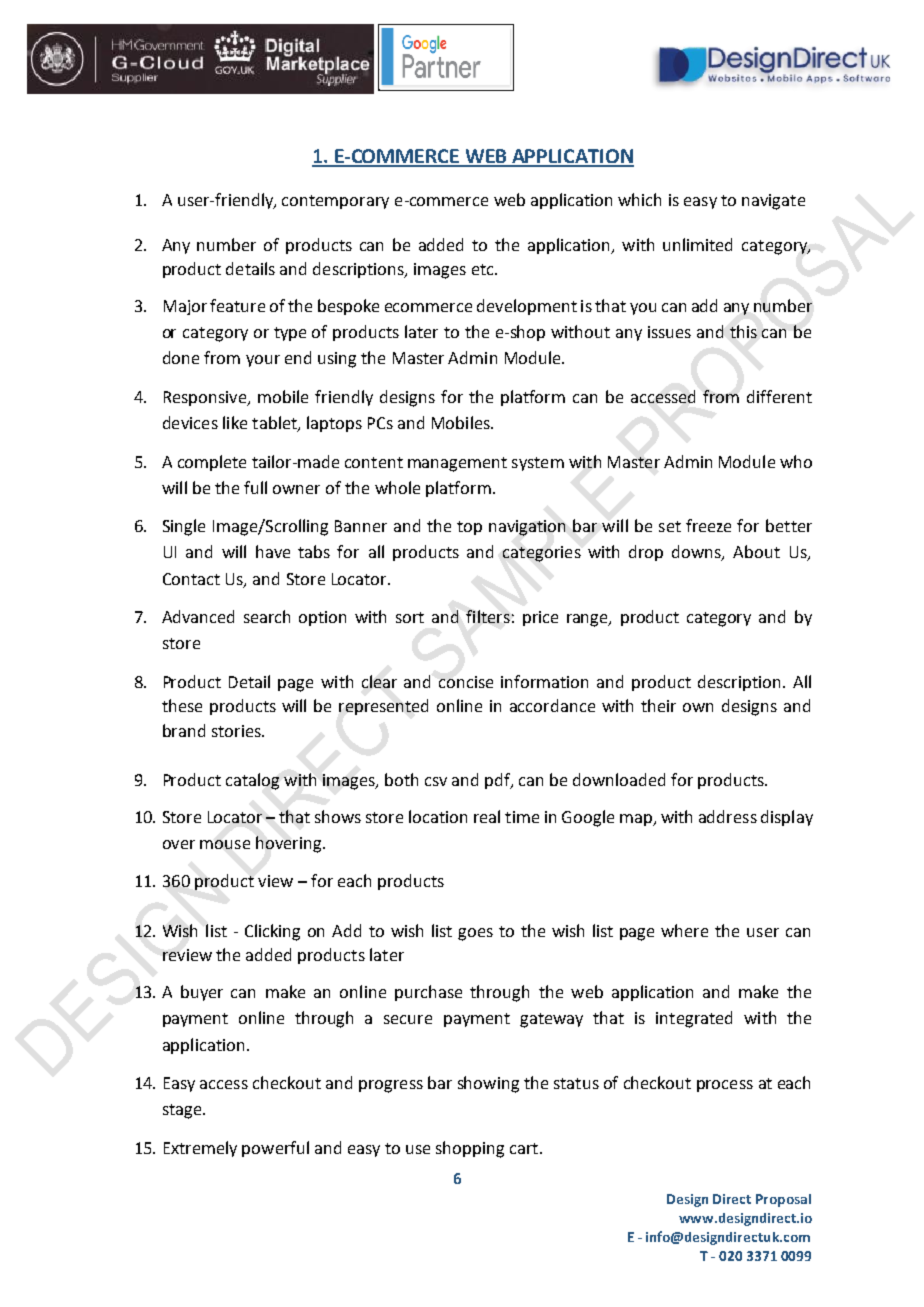  What do you see at coordinates (658, 705) in the page?
I see `their` at bounding box center [658, 705].
